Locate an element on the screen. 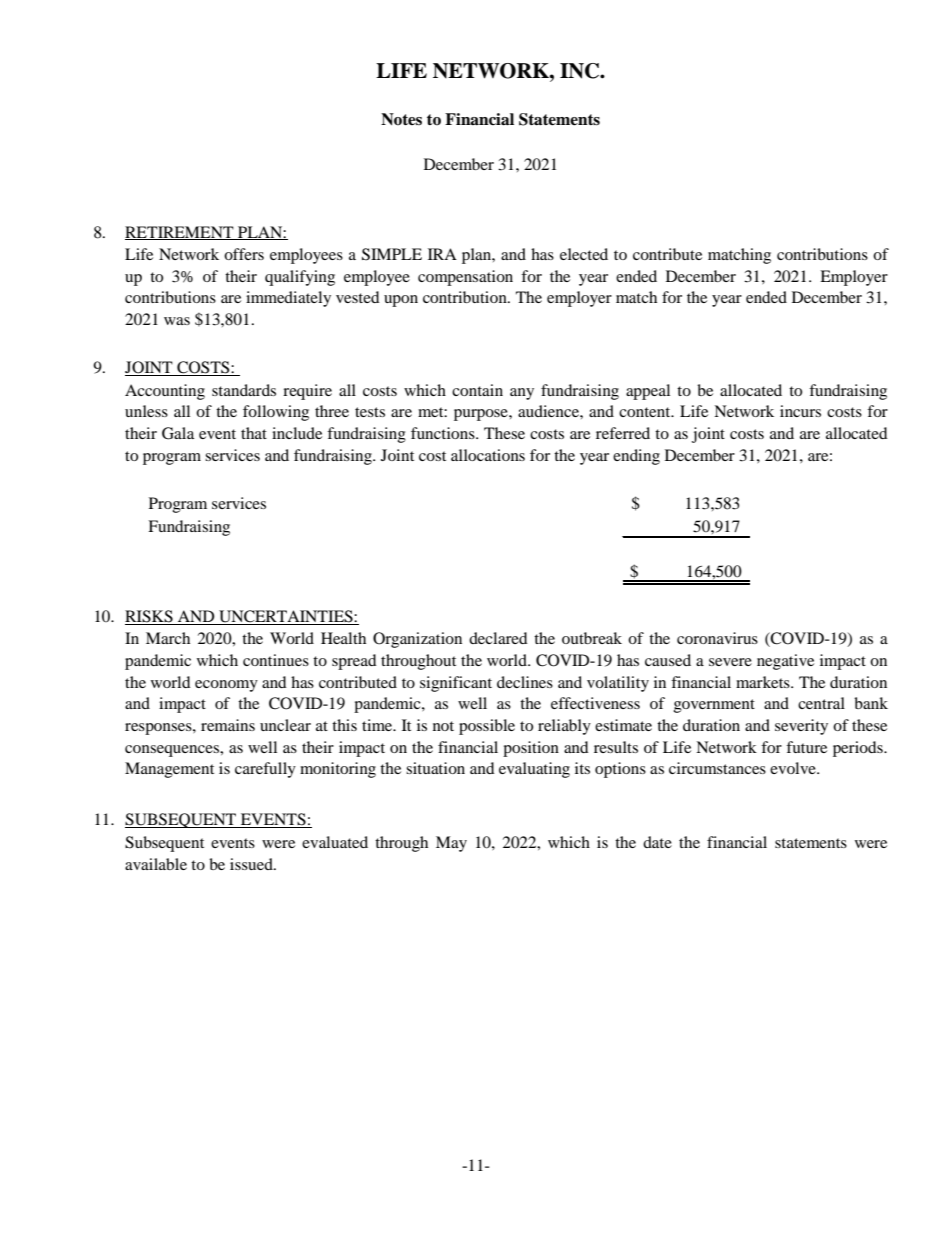 This screenshot has width=952, height=1233. incurs is located at coordinates (800, 411).
